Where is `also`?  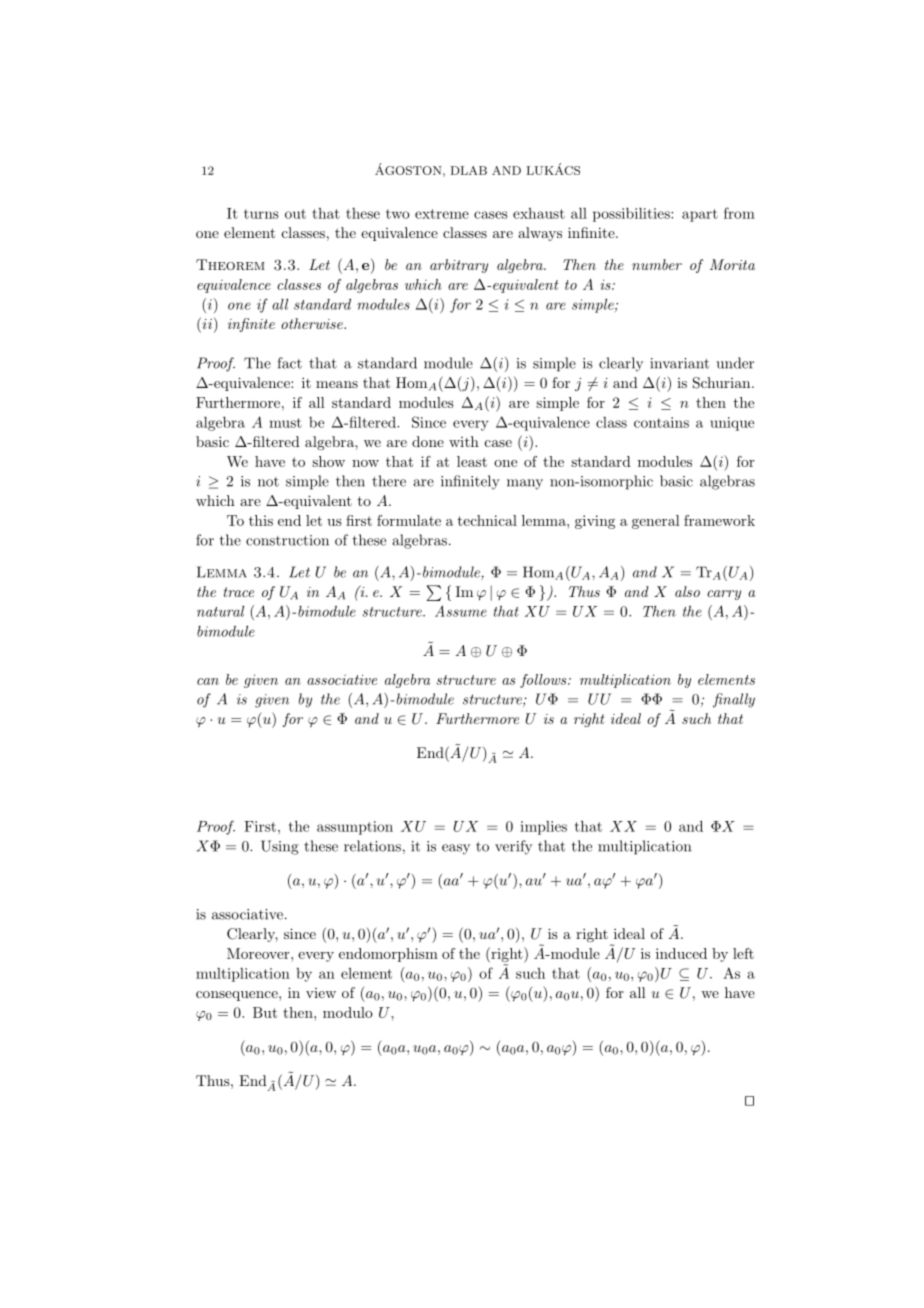
also is located at coordinates (687, 591).
